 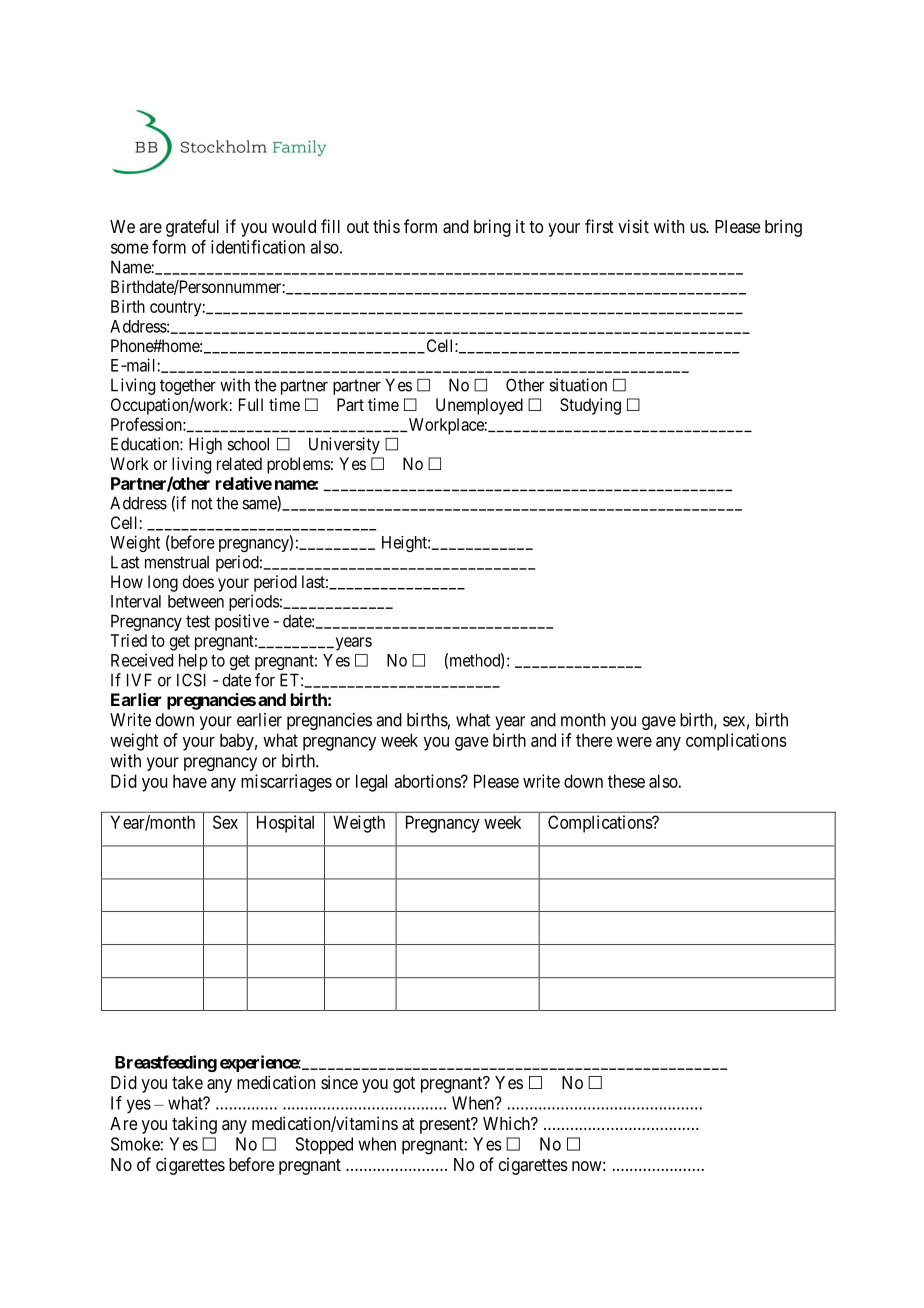 I want to click on take, so click(x=187, y=1082).
